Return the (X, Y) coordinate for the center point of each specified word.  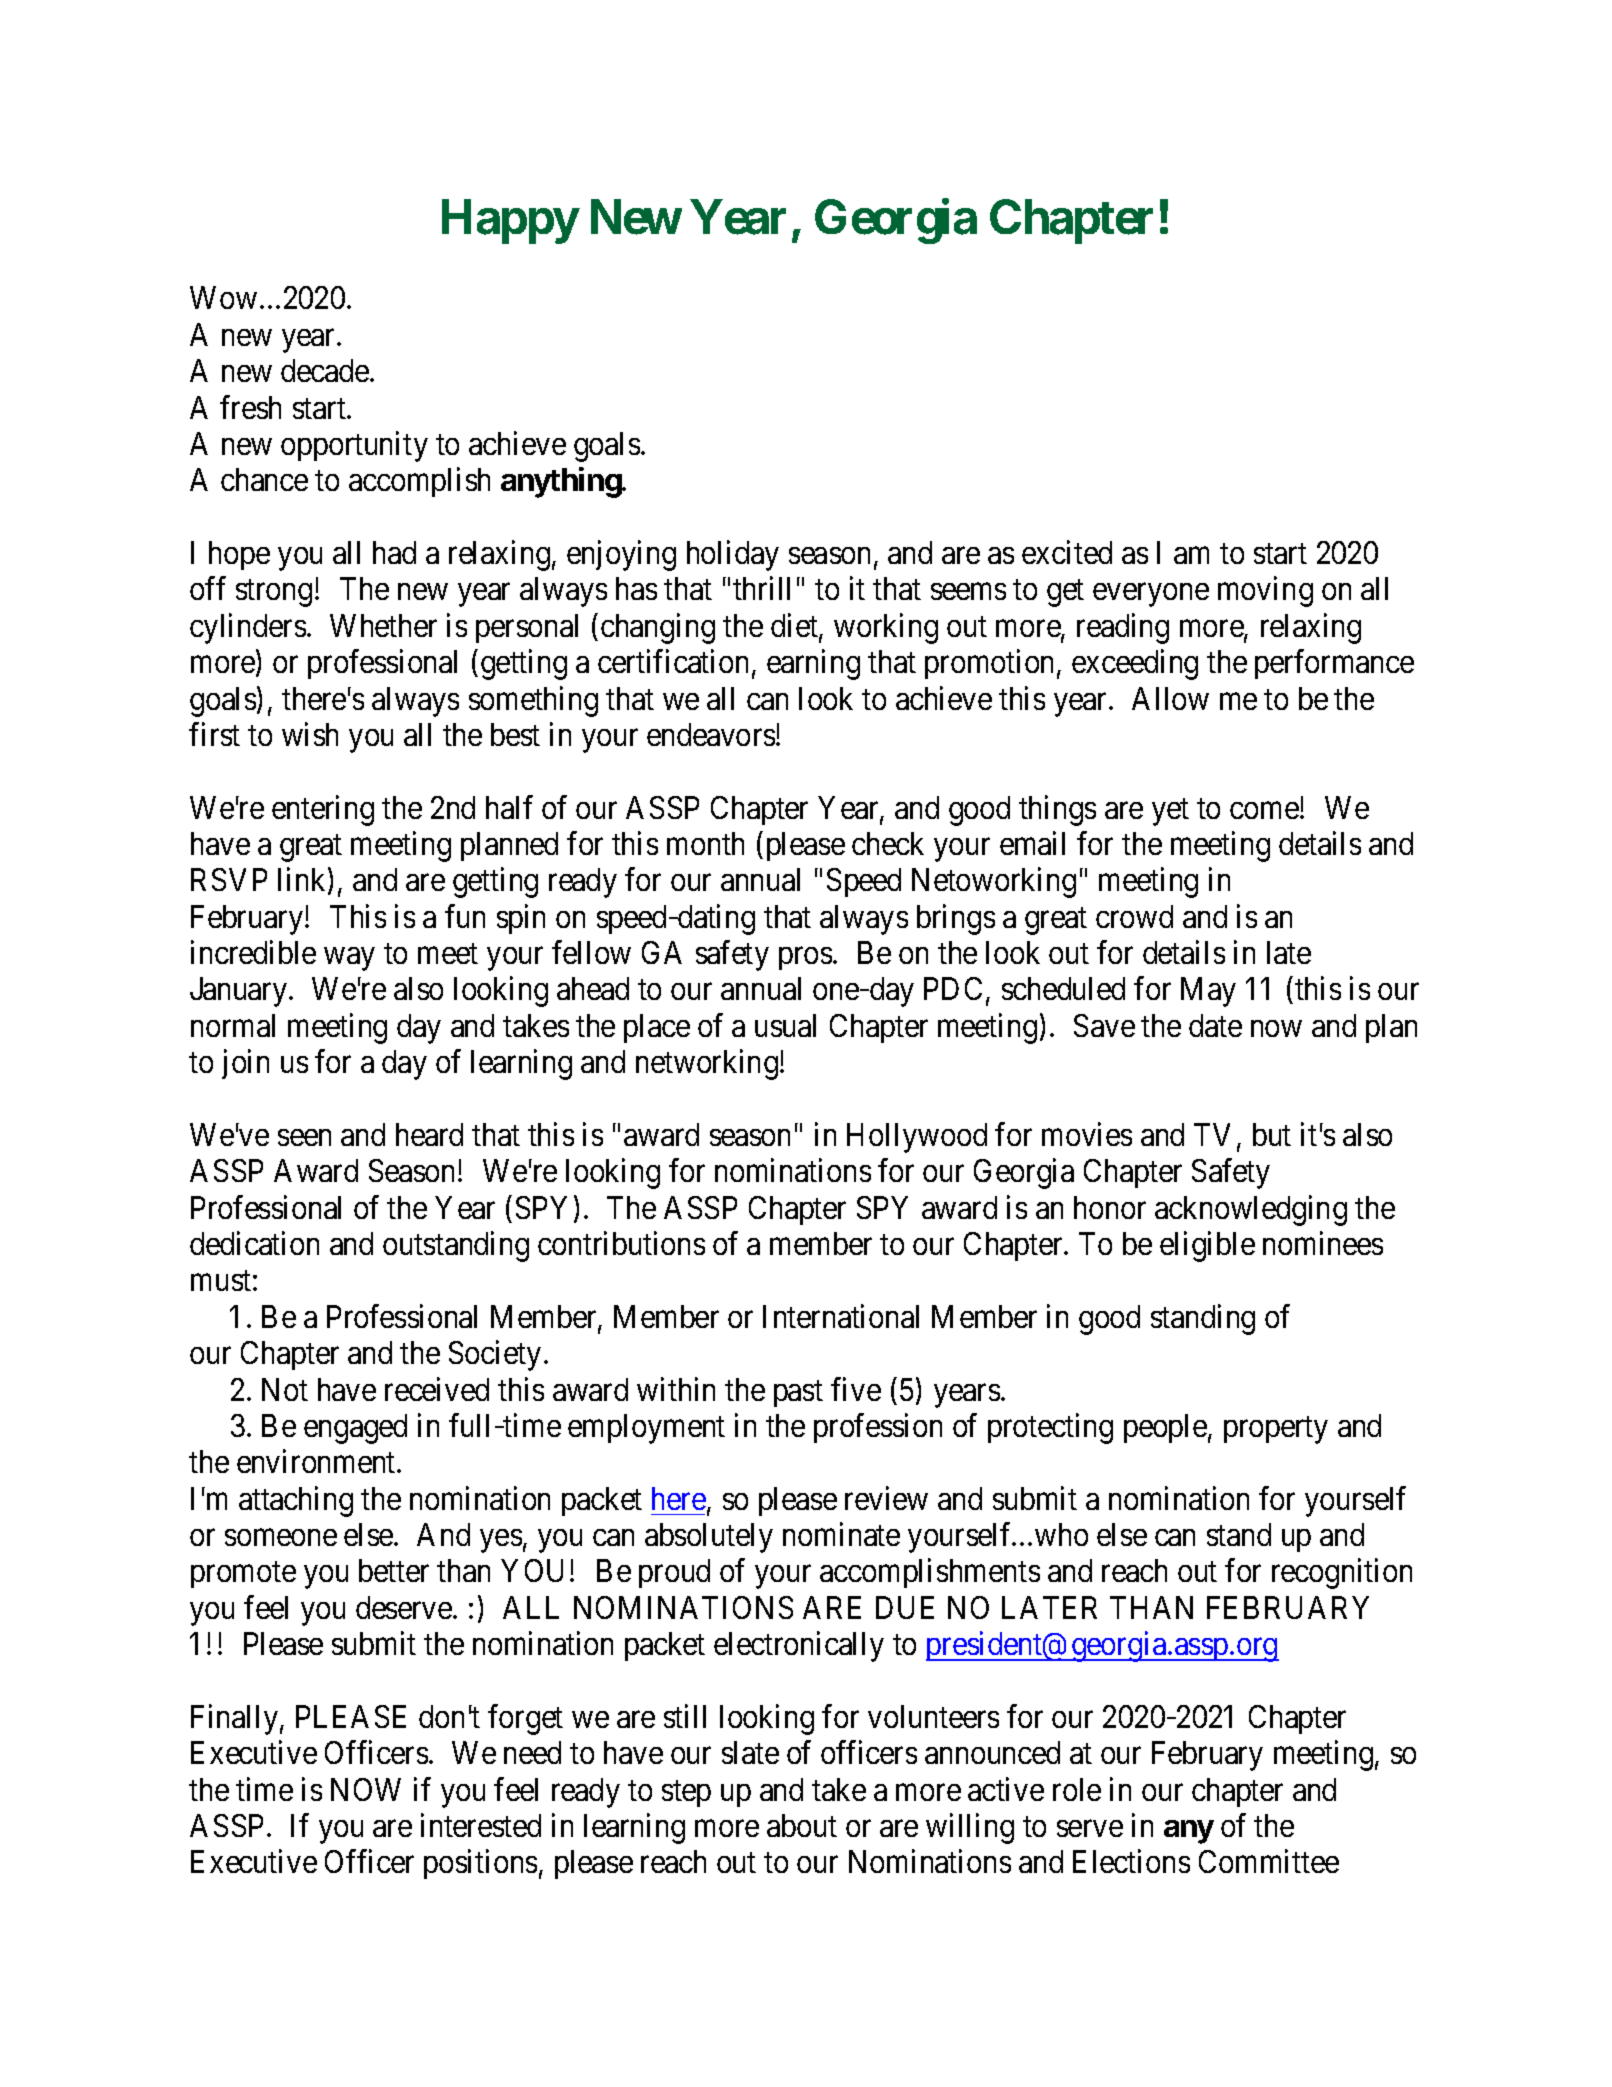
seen (304, 1137)
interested (481, 1825)
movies (1087, 1134)
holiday (733, 555)
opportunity (354, 446)
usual (785, 1025)
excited (1067, 552)
